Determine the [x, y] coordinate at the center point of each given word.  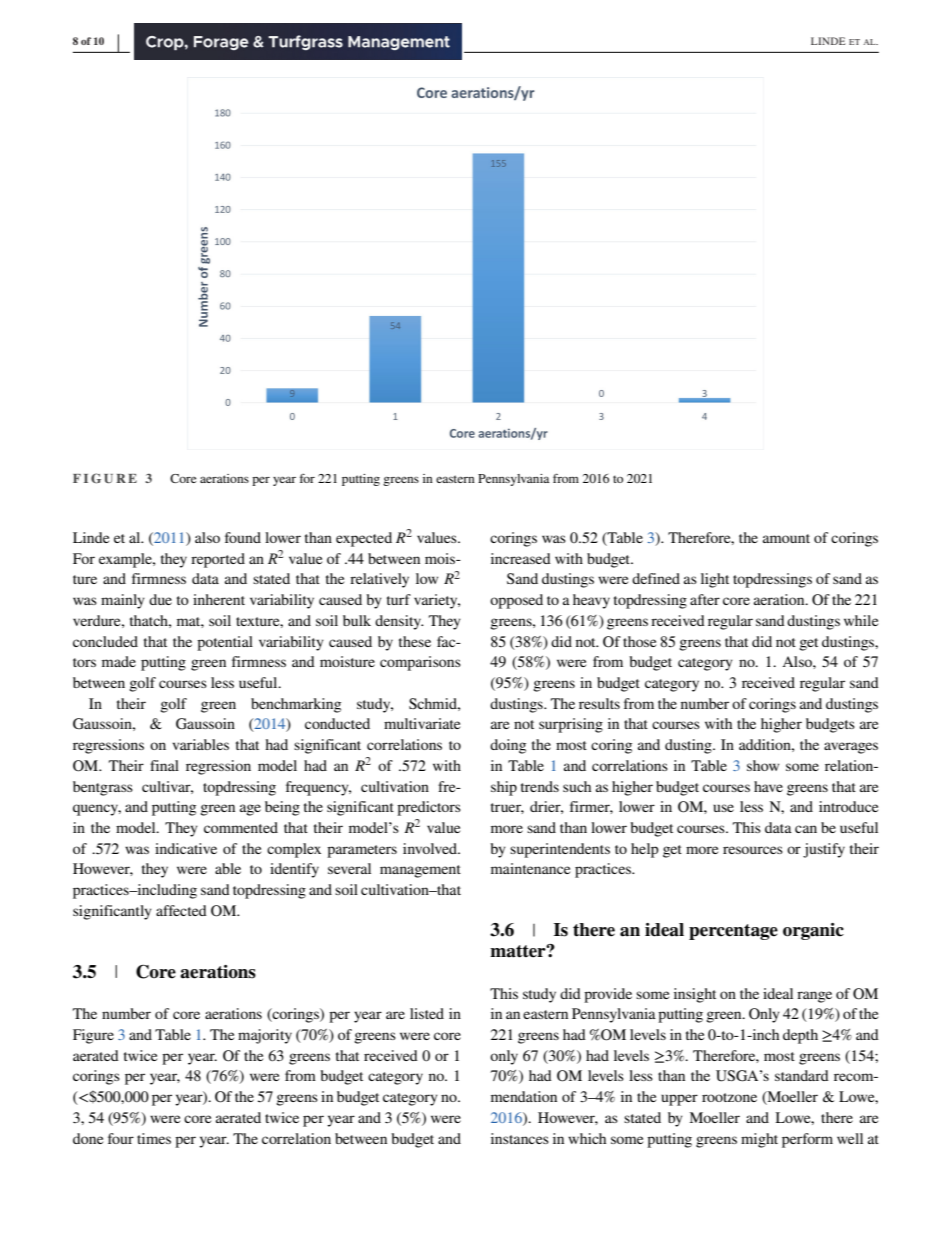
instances [520, 1138]
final [164, 765]
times [154, 1138]
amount [786, 538]
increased [521, 558]
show [763, 765]
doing [508, 746]
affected [181, 910]
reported [218, 560]
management [420, 871]
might [759, 1140]
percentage [733, 932]
